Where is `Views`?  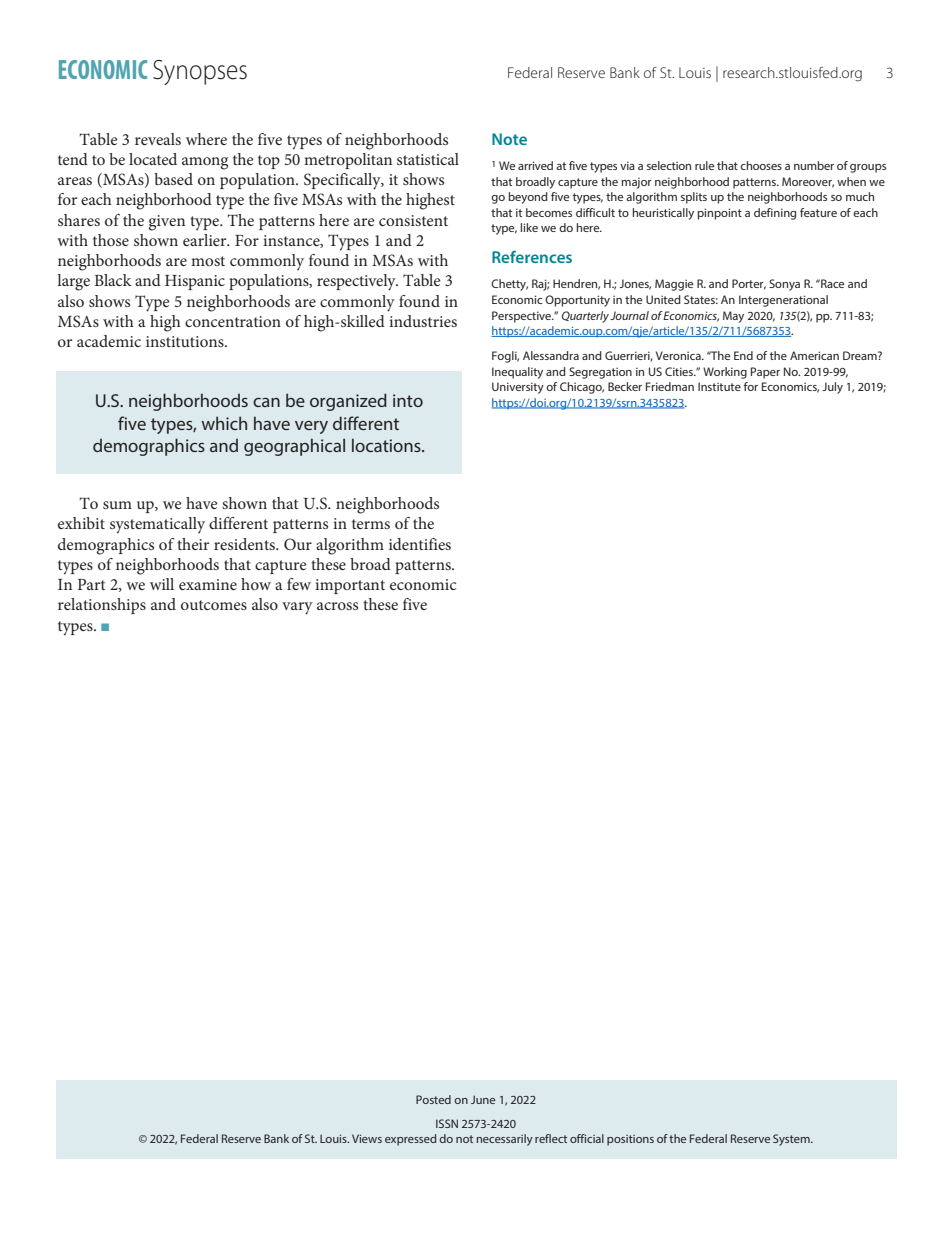
Views is located at coordinates (367, 1138).
